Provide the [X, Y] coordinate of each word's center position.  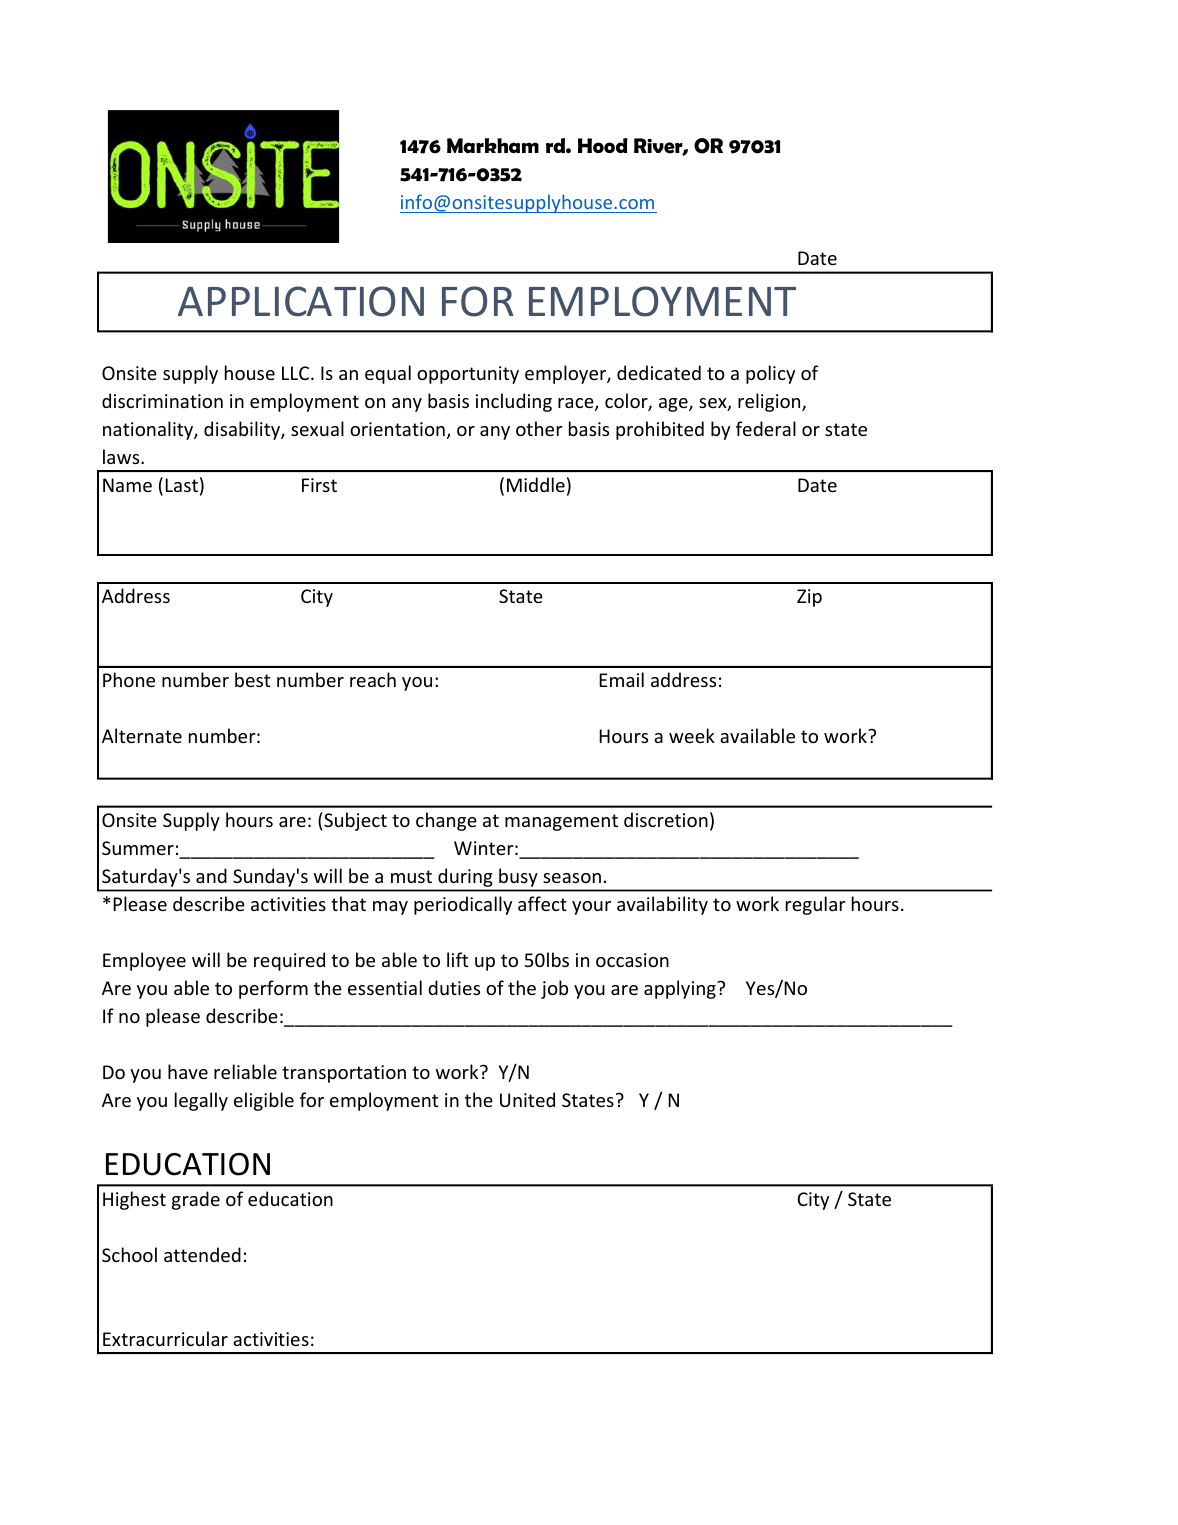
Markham [493, 146]
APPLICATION [301, 301]
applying [681, 989]
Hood [603, 145]
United [527, 1099]
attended [202, 1254]
